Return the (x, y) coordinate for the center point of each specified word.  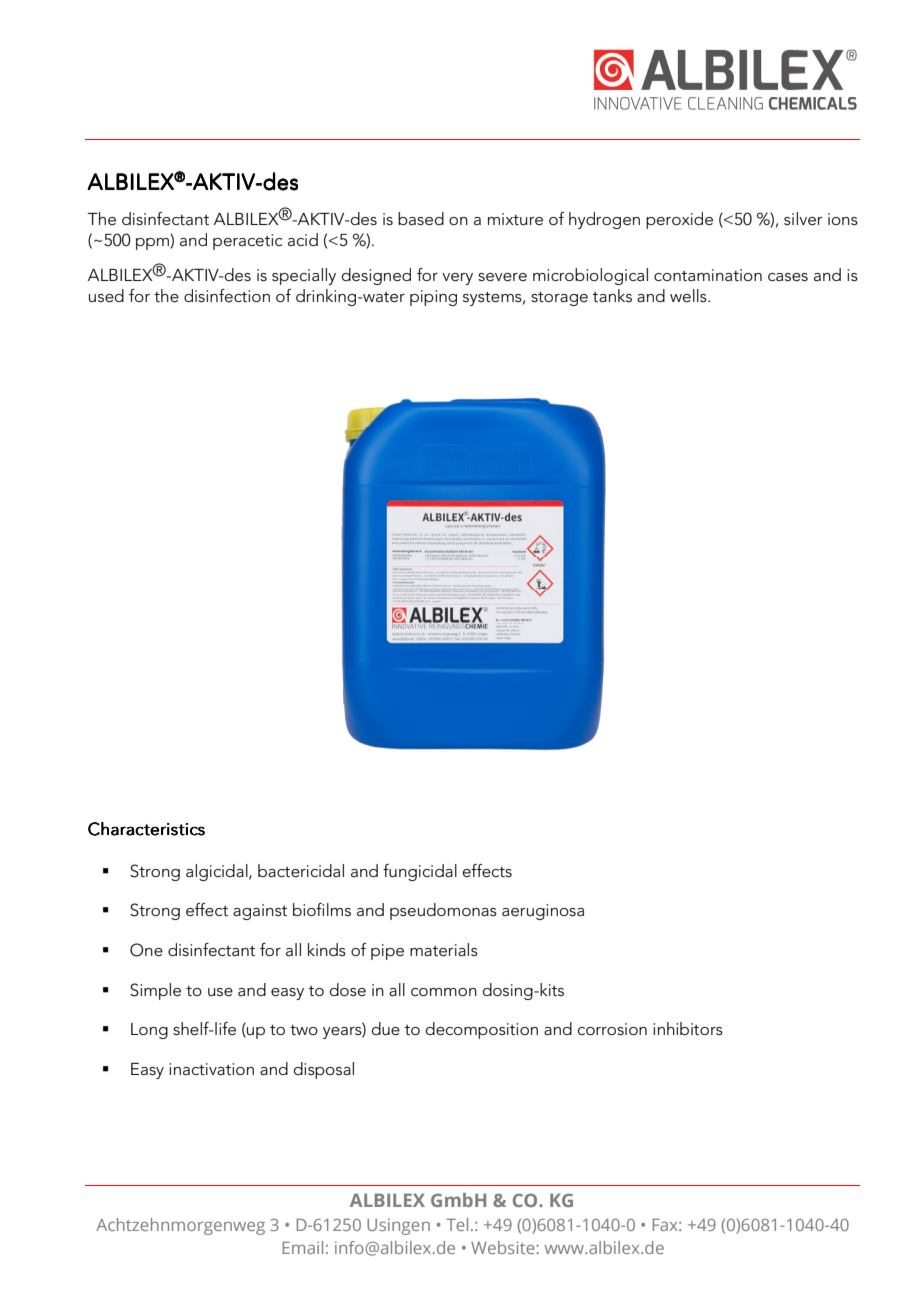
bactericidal (301, 871)
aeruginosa (543, 912)
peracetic (247, 242)
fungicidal (420, 872)
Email (303, 1247)
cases (788, 277)
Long (149, 1031)
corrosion (612, 1029)
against (260, 912)
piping (433, 298)
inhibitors (688, 1028)
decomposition (482, 1030)
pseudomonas (443, 911)
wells (689, 295)
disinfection (227, 295)
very (457, 279)
